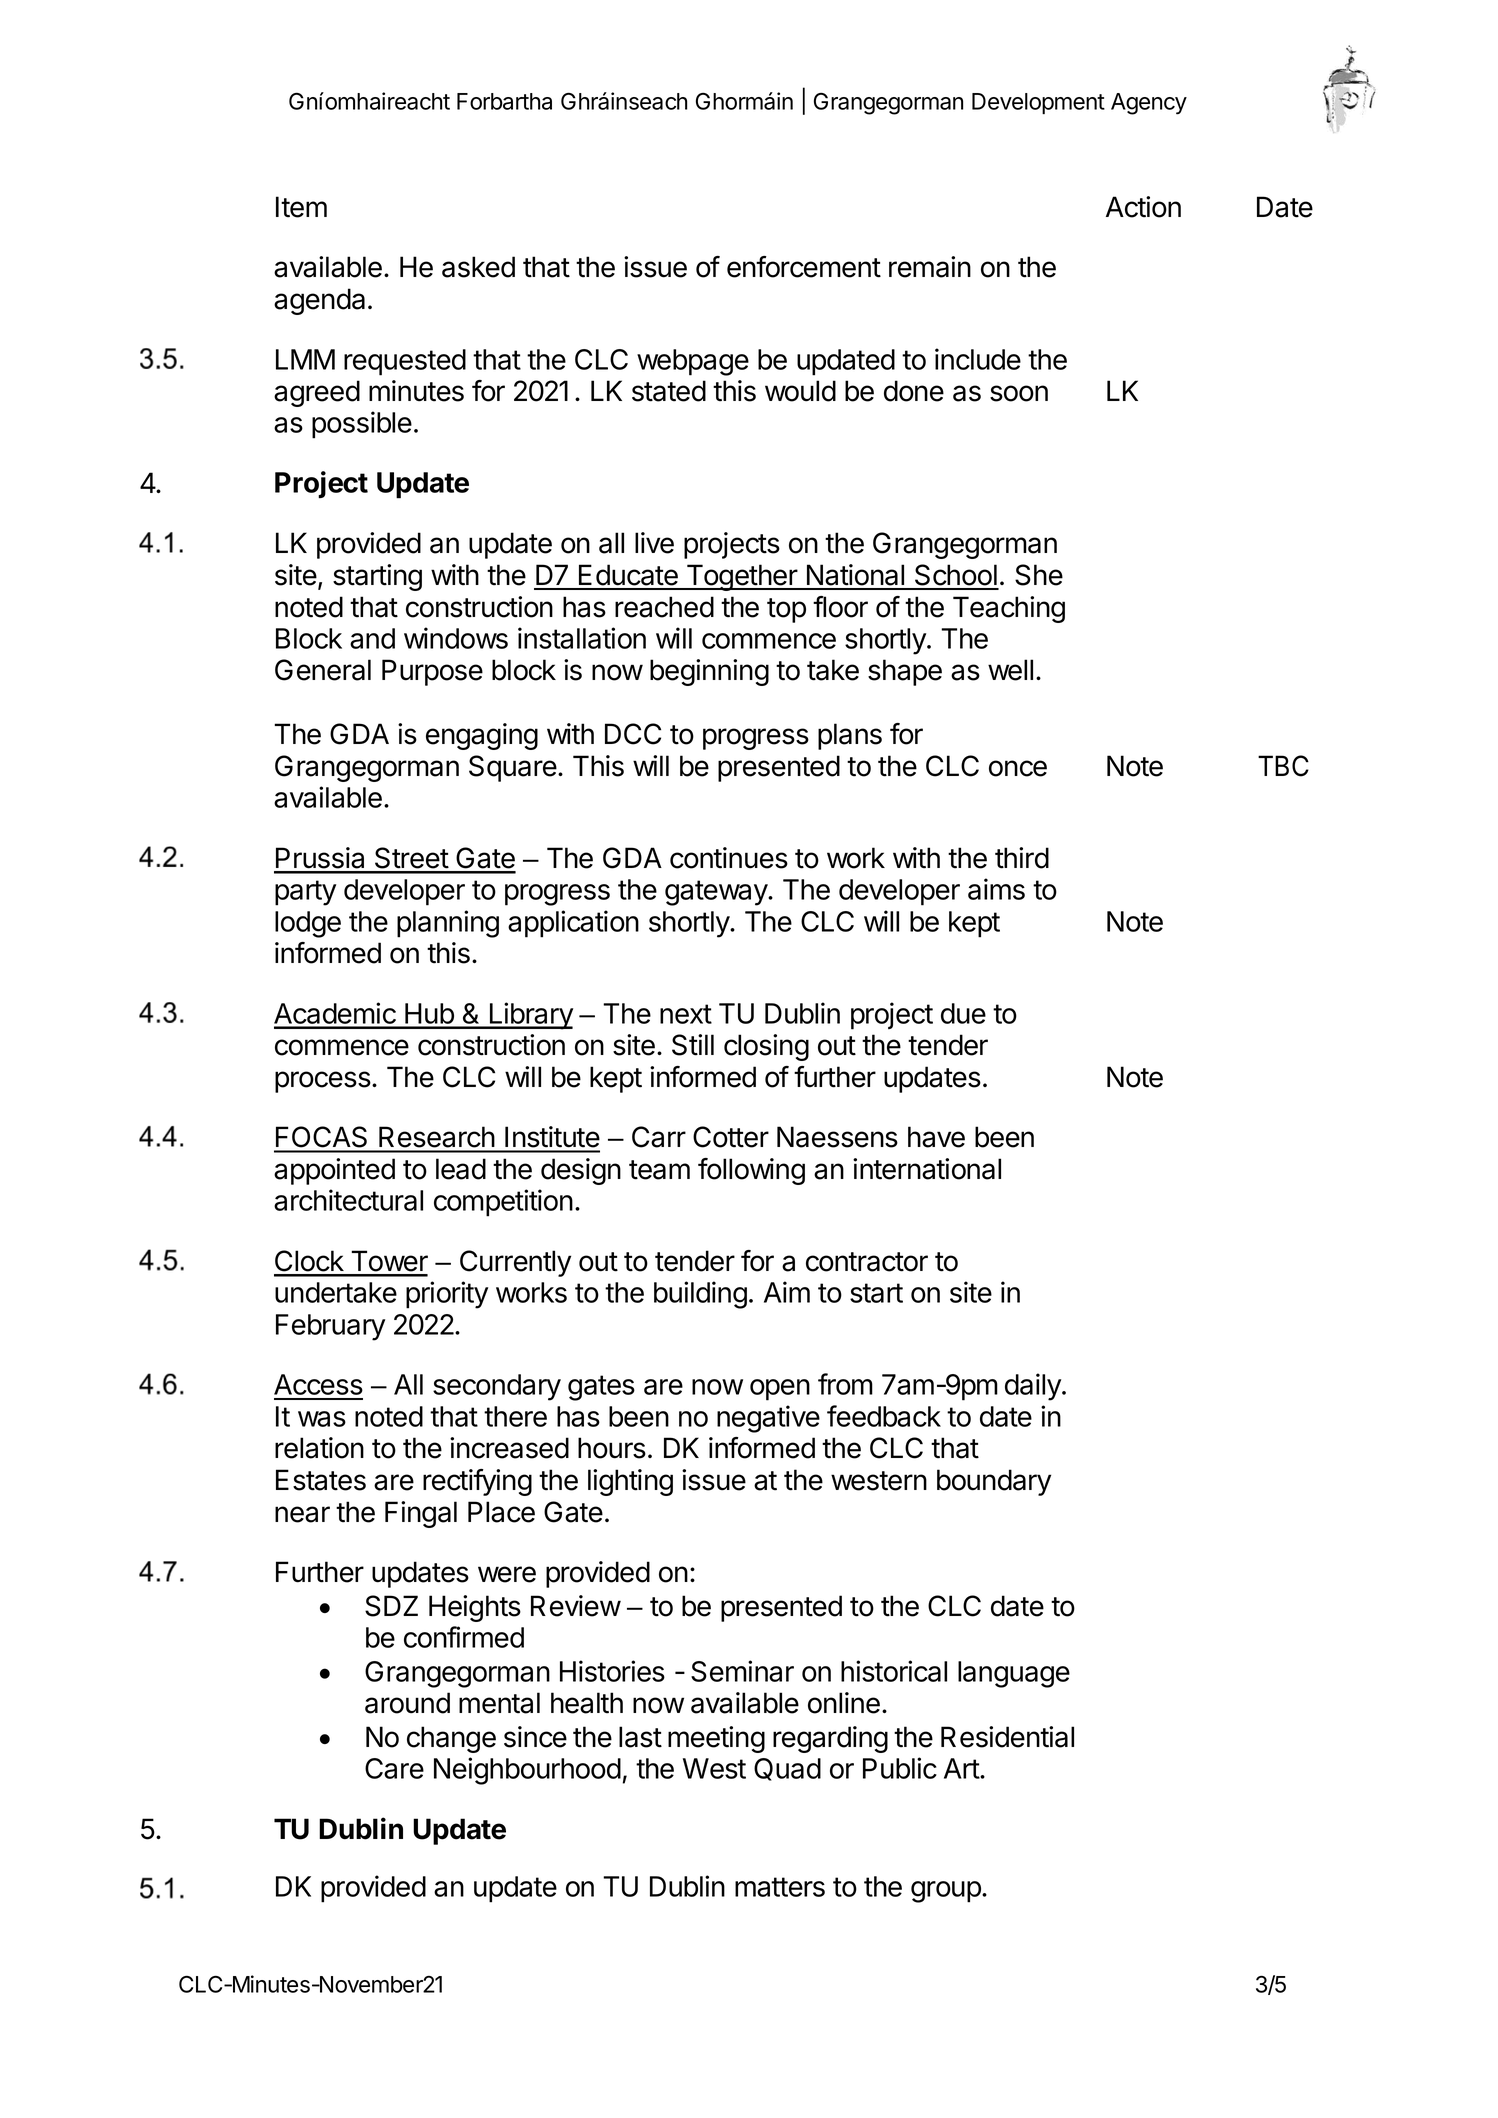  I want to click on boundary, so click(994, 1482).
